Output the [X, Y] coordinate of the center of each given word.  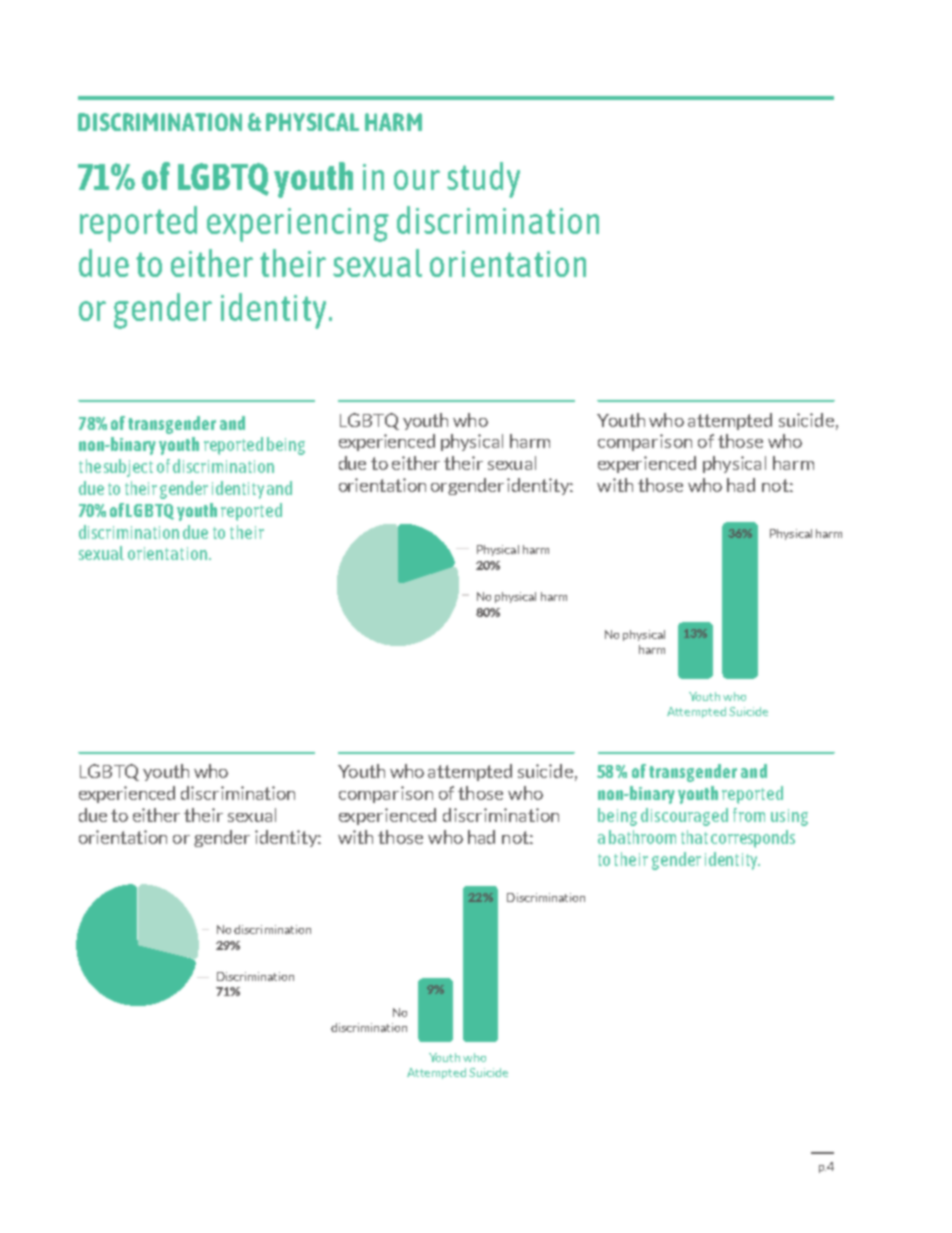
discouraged [684, 817]
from [749, 815]
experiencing [298, 225]
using [789, 817]
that [694, 837]
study [483, 180]
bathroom [642, 837]
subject [128, 468]
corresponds [753, 839]
